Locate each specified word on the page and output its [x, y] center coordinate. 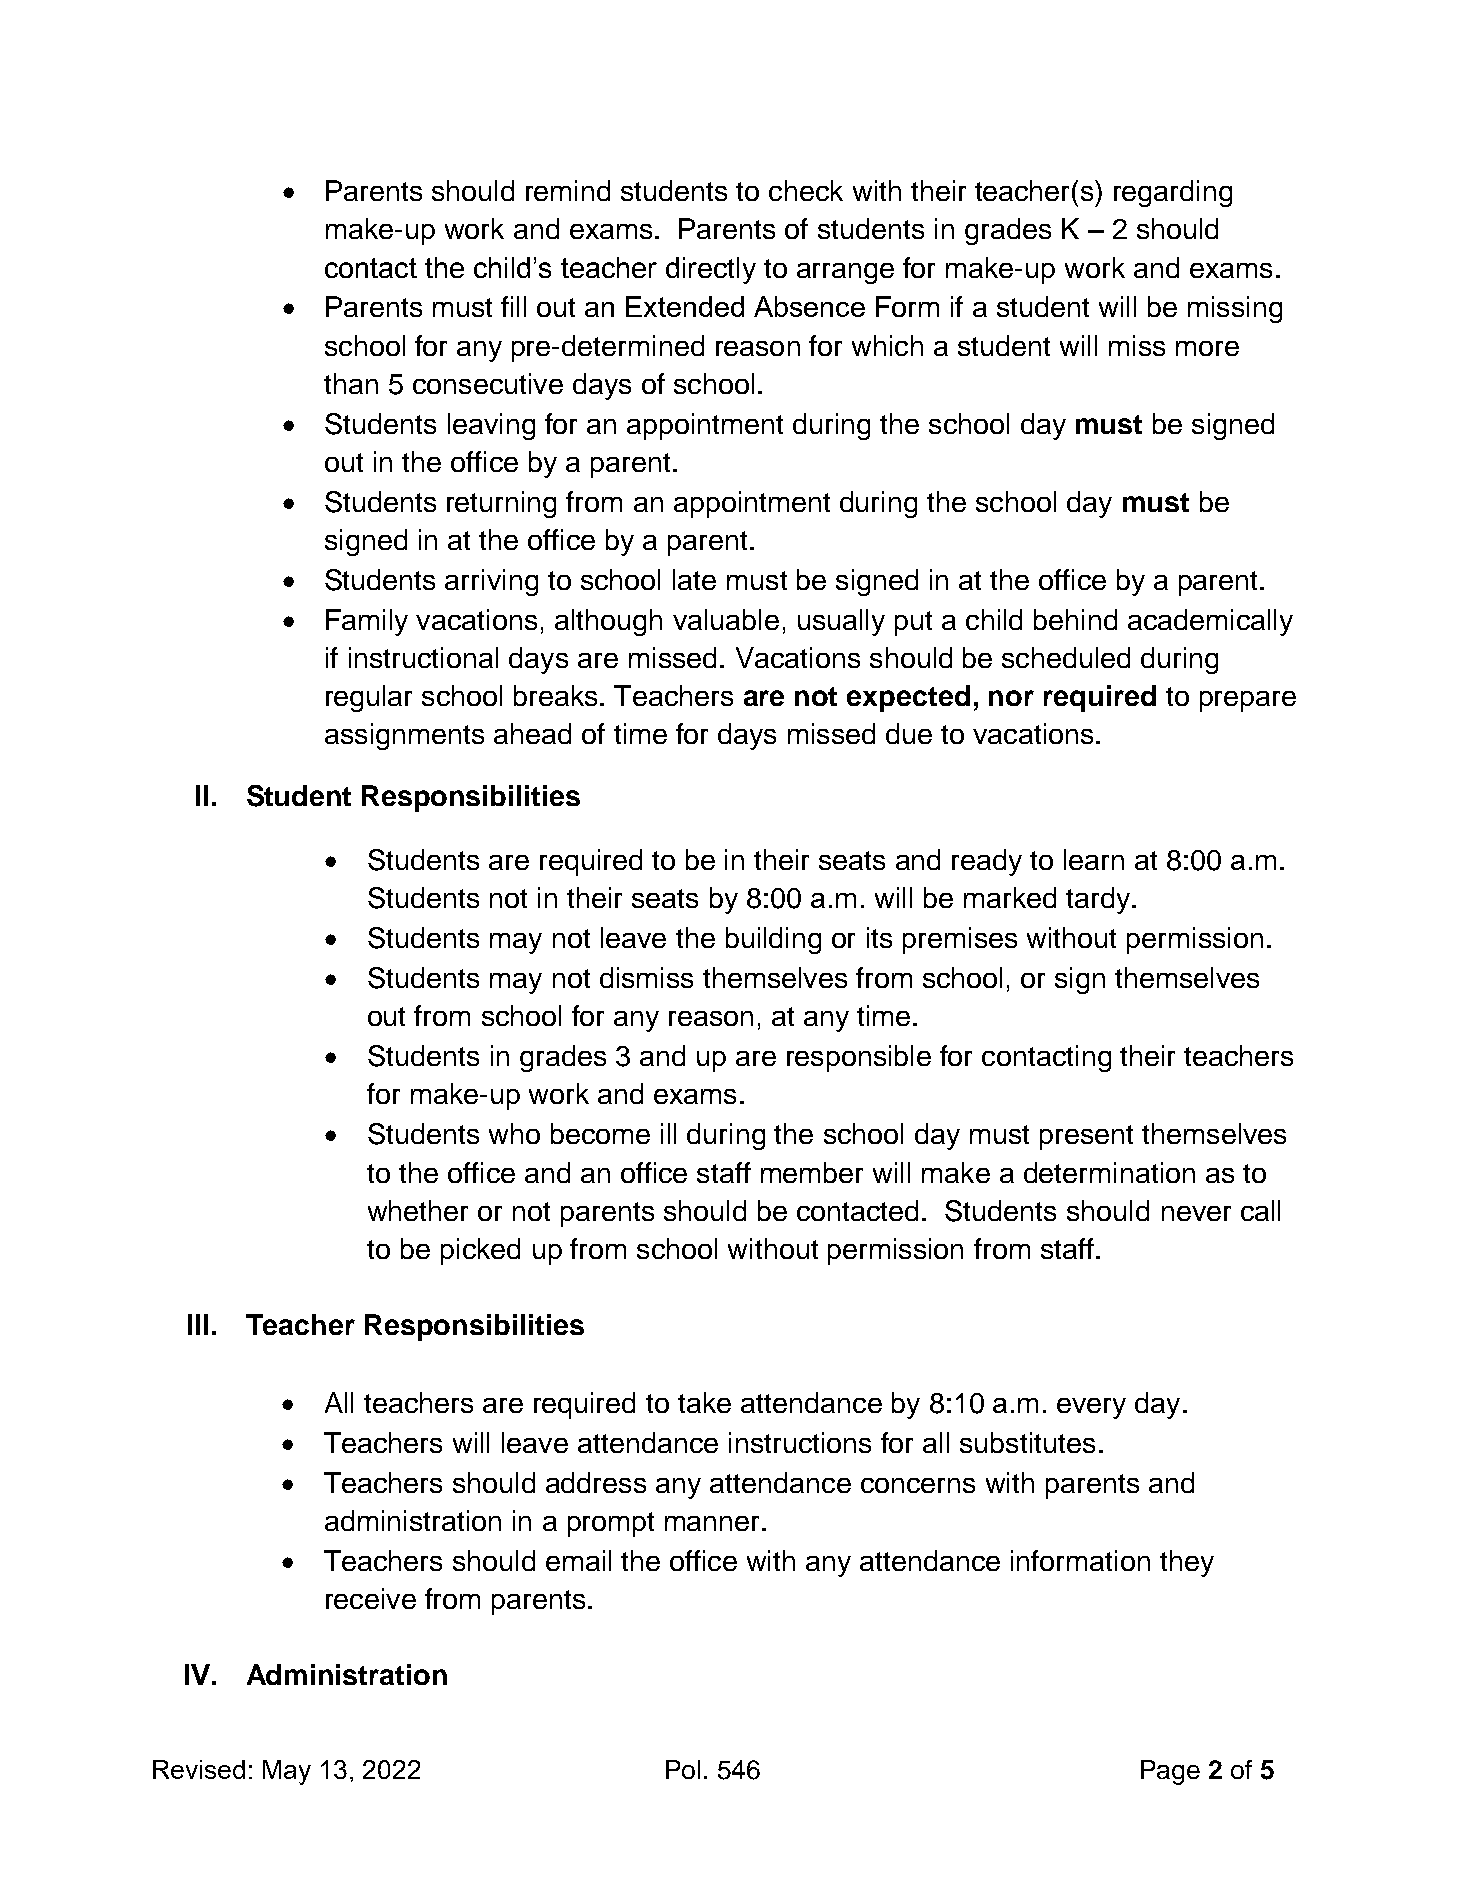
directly [711, 270]
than [351, 383]
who [514, 1133]
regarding [1173, 193]
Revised [199, 1769]
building [773, 940]
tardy [1098, 900]
